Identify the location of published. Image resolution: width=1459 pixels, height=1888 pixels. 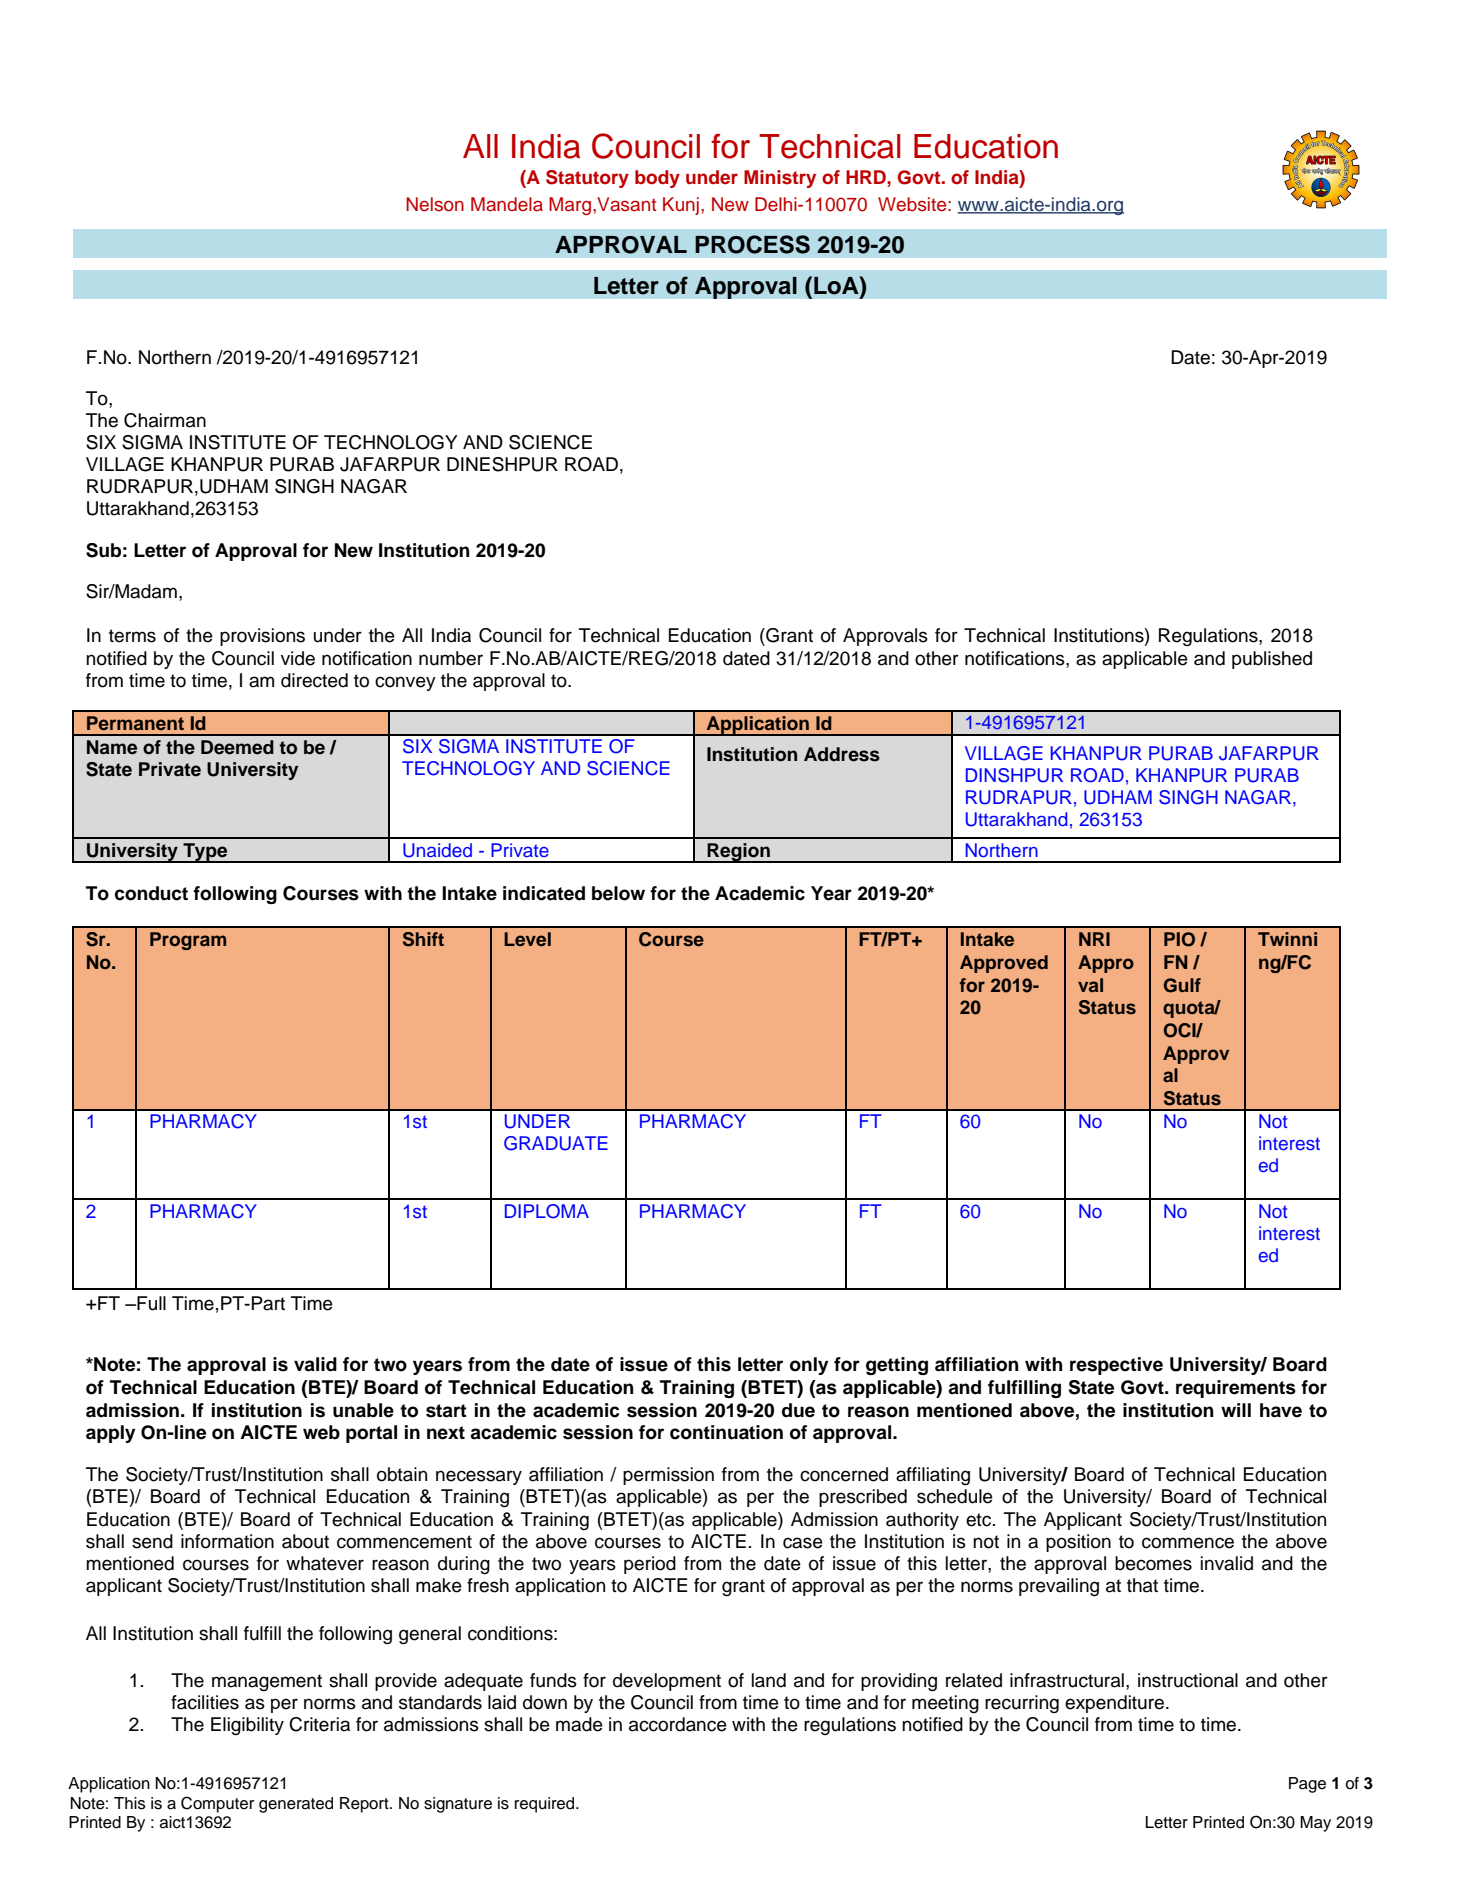
(1272, 660).
